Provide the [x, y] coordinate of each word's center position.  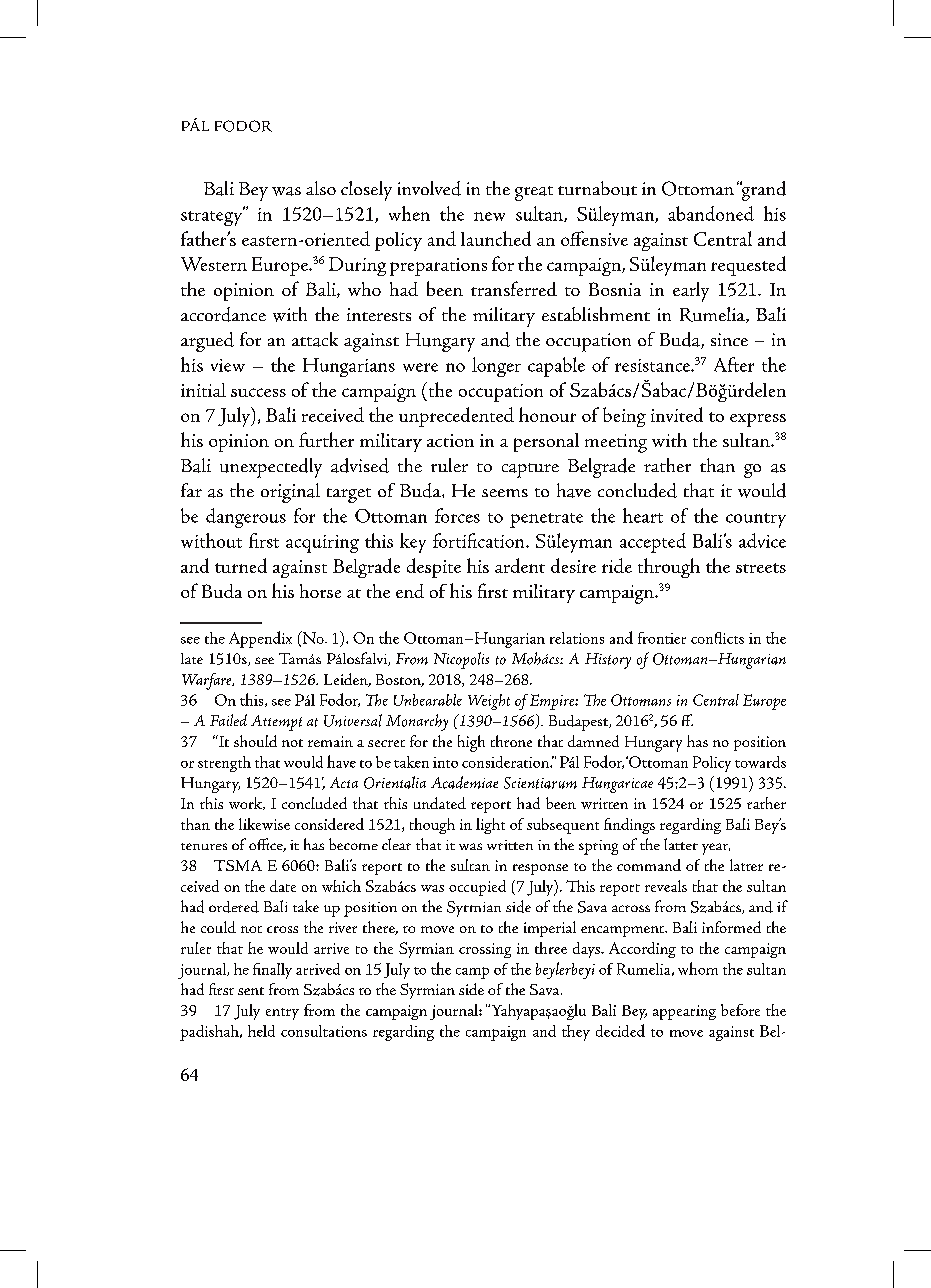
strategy [212, 217]
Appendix [260, 639]
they [576, 1033]
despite [434, 568]
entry [282, 1014]
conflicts [717, 638]
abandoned [711, 213]
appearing [684, 1012]
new [489, 216]
